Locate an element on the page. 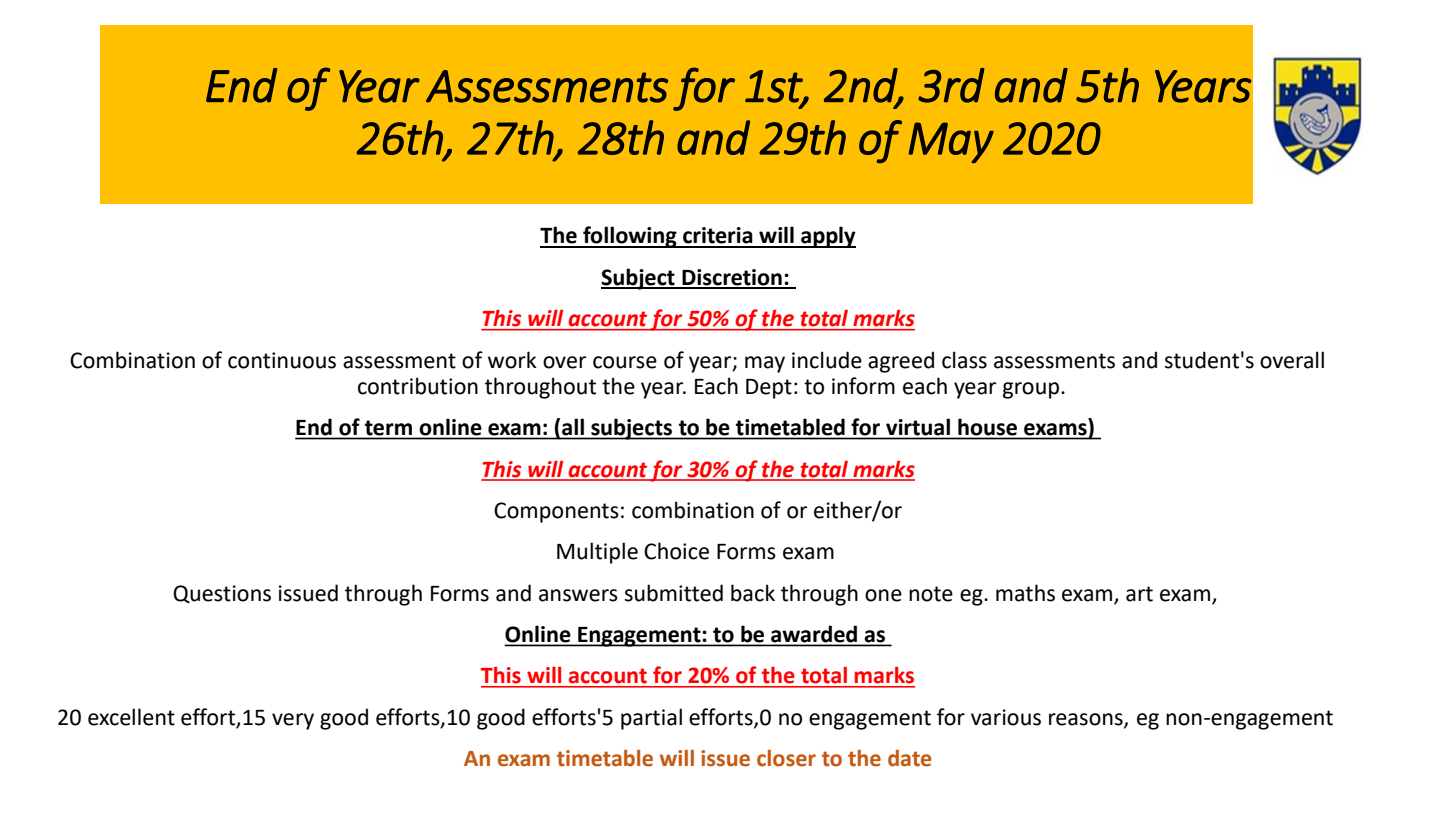 This image has height=819, width=1456. partial is located at coordinates (651, 719).
